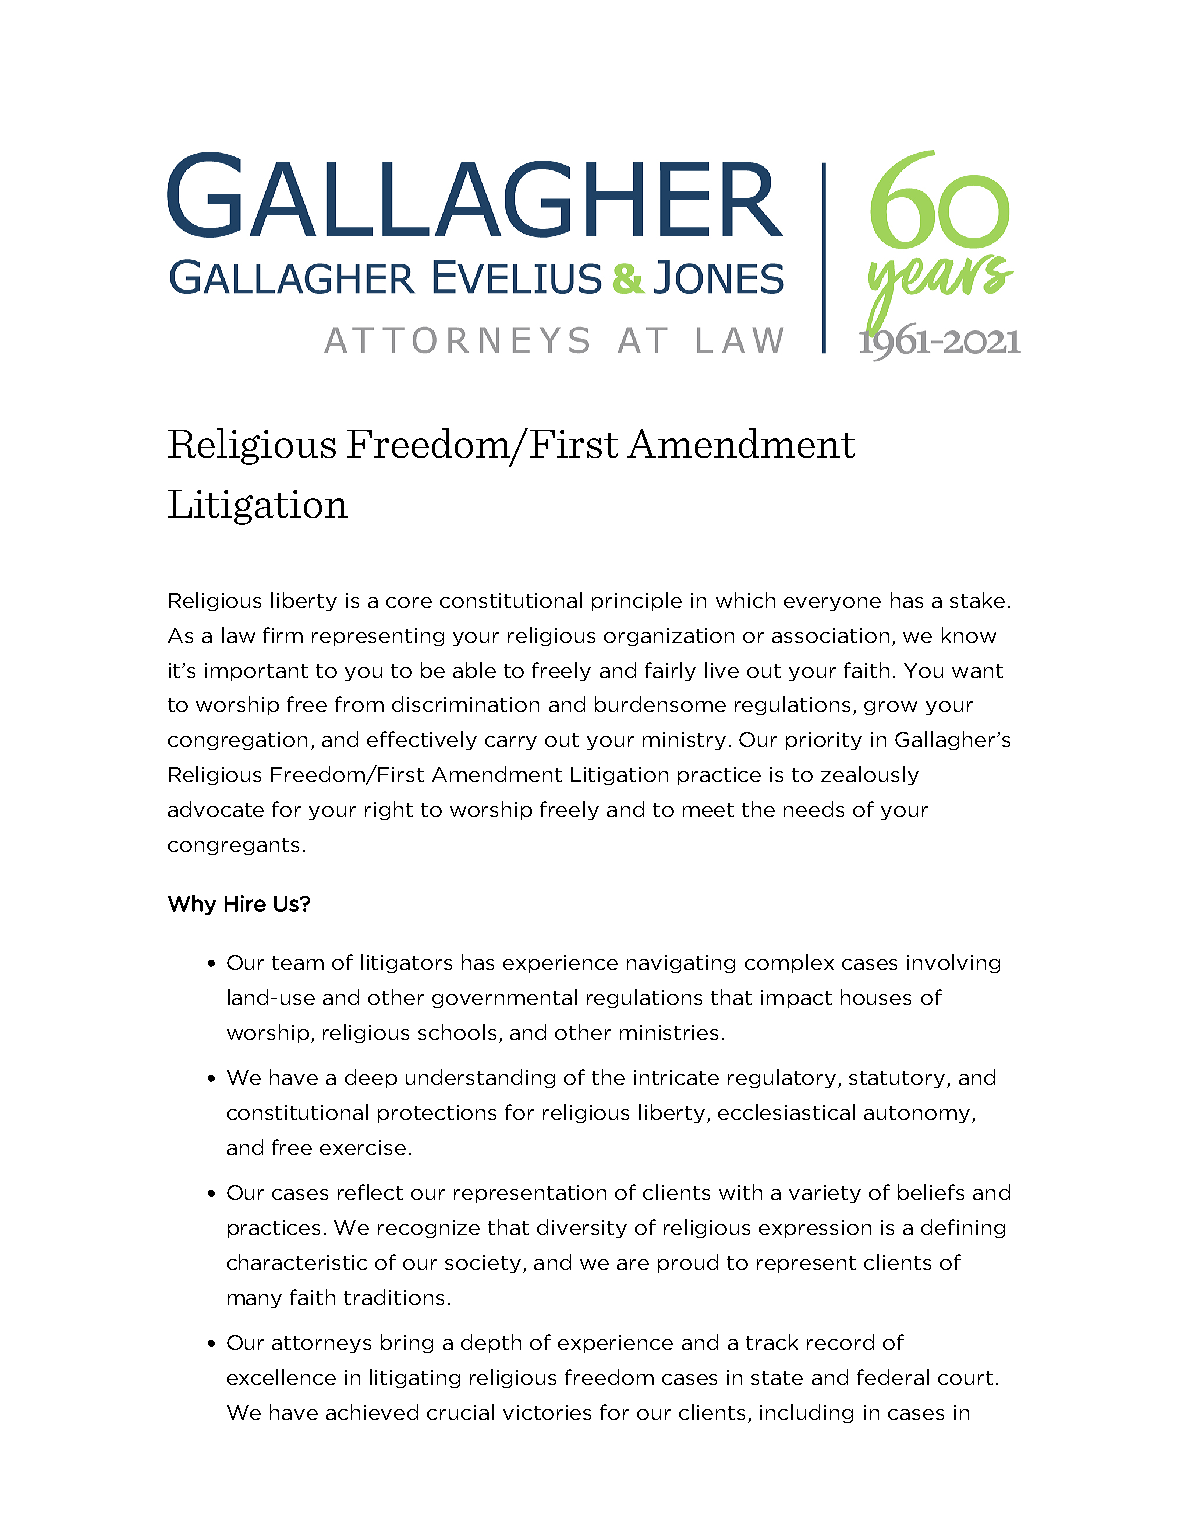 Image resolution: width=1188 pixels, height=1538 pixels. What do you see at coordinates (931, 1192) in the screenshot?
I see `beliefs` at bounding box center [931, 1192].
